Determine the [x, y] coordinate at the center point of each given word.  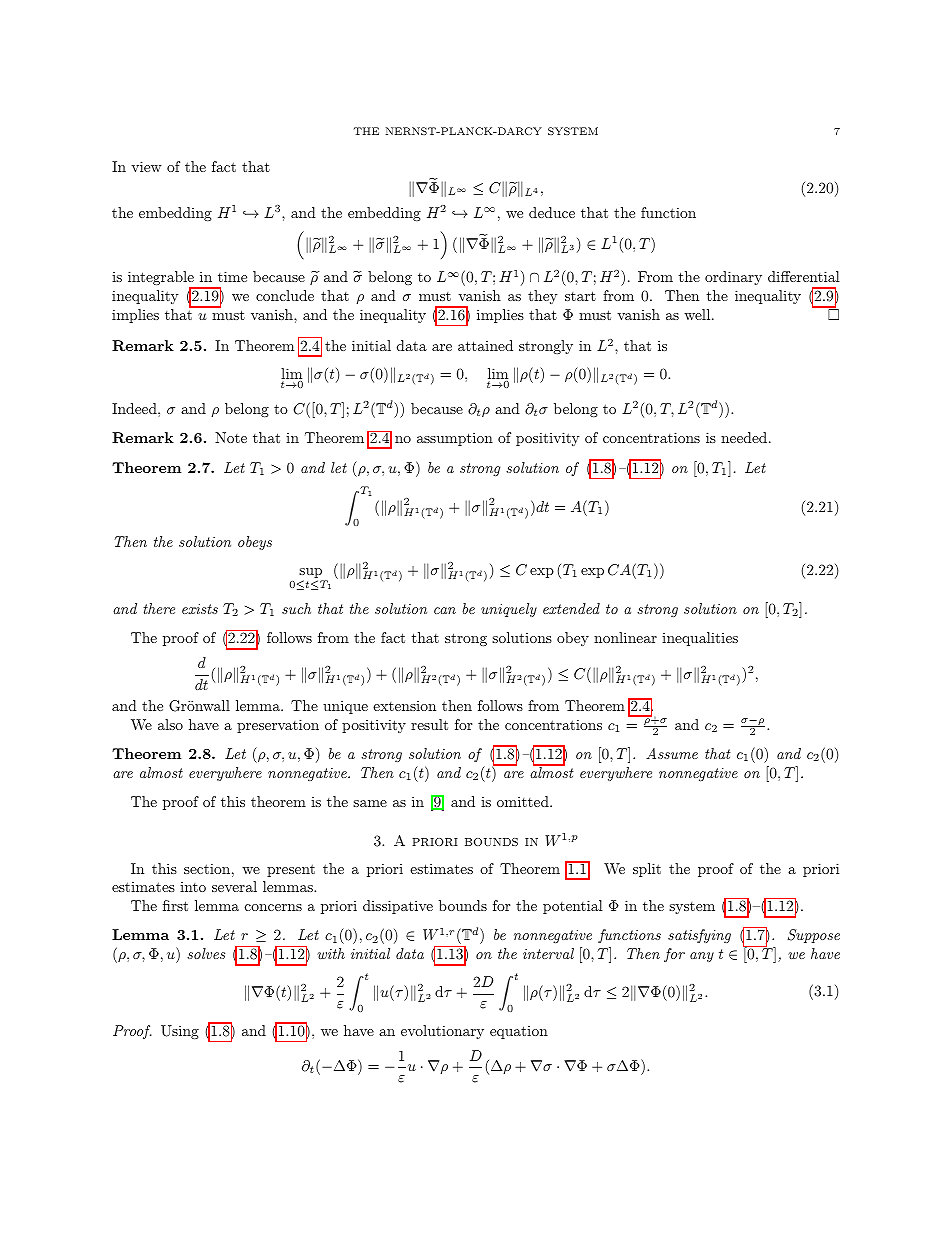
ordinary [733, 278]
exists [200, 609]
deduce [552, 212]
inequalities [700, 639]
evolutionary [442, 1032]
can [445, 610]
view [146, 166]
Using [180, 1032]
